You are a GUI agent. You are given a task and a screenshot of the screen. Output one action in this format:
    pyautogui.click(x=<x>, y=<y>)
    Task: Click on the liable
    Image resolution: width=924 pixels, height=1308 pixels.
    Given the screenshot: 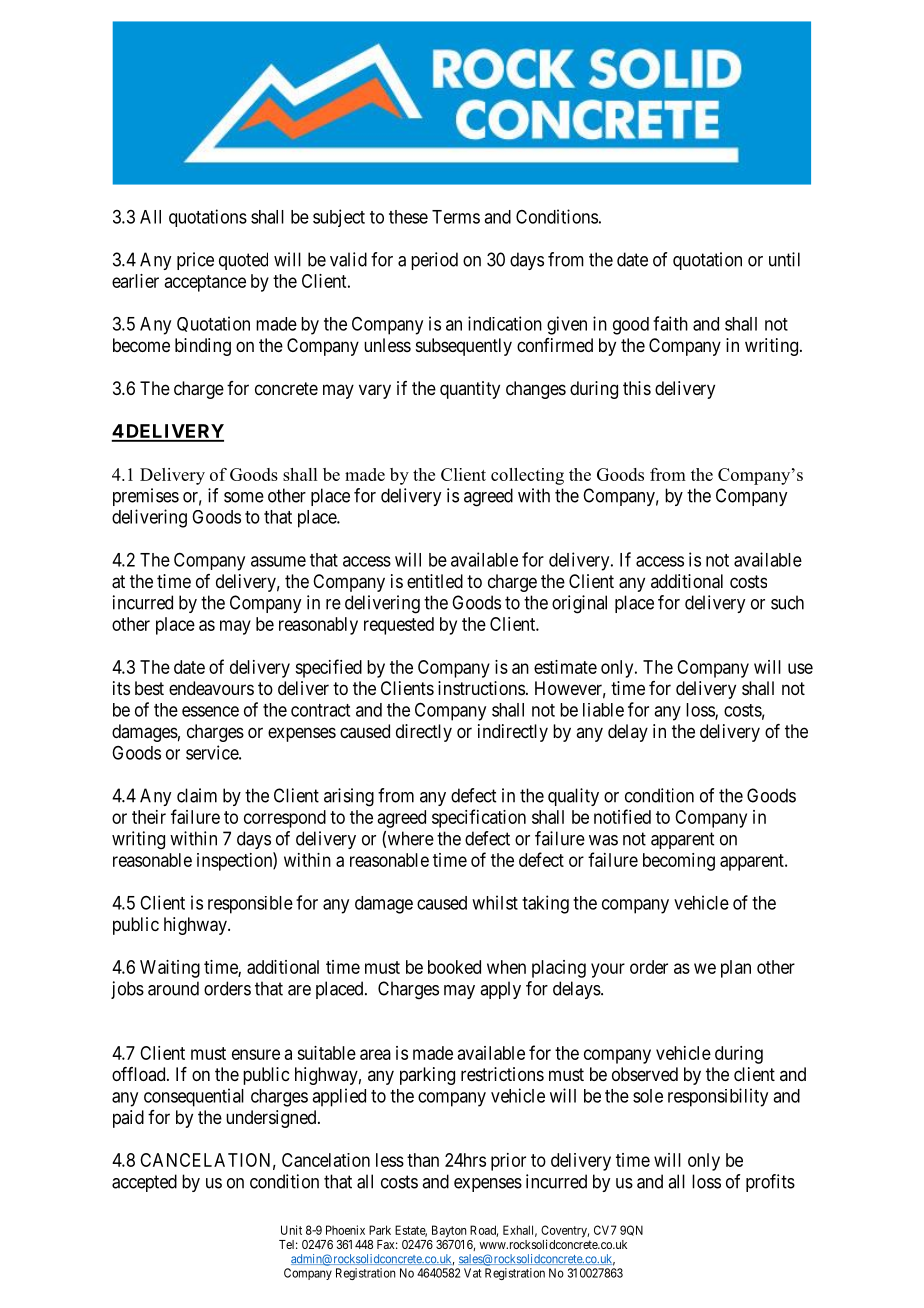 What is the action you would take?
    pyautogui.click(x=603, y=710)
